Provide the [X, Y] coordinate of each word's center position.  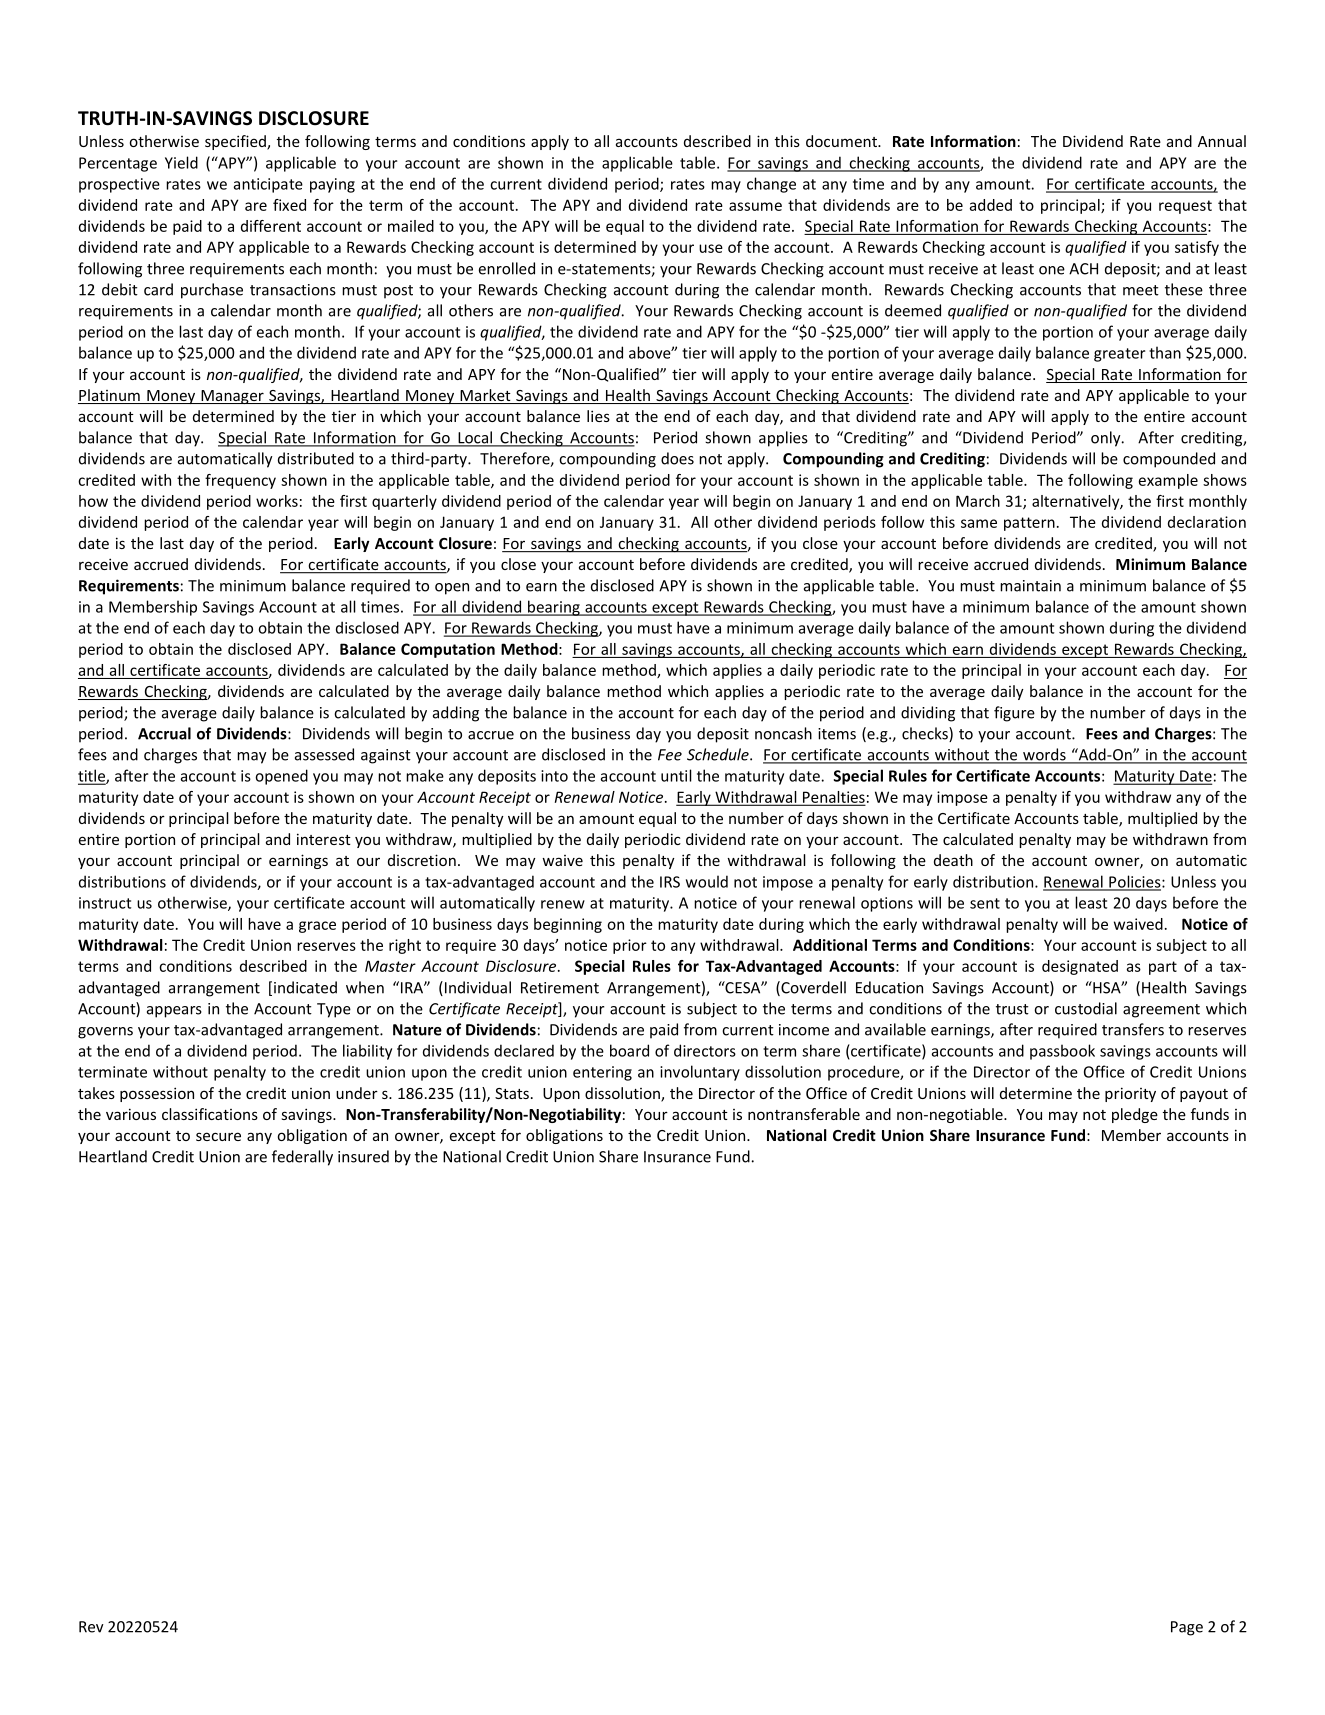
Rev [91, 1627]
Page [1187, 1628]
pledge [1135, 1115]
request [1185, 207]
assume [755, 206]
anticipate [268, 185]
